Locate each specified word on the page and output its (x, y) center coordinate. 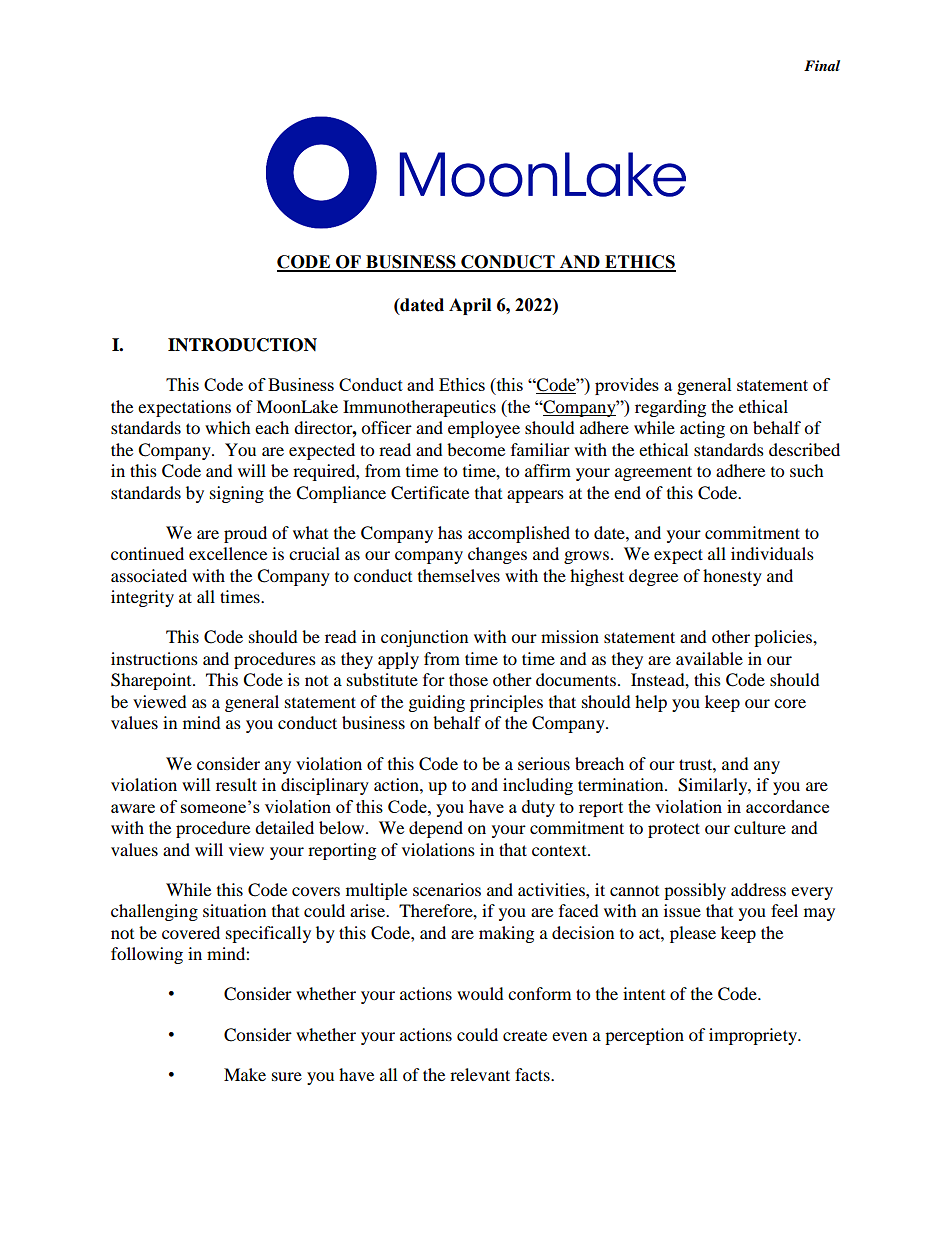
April (470, 306)
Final (822, 65)
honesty (732, 577)
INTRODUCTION (242, 345)
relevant (480, 1074)
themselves (459, 575)
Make (245, 1074)
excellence (228, 553)
